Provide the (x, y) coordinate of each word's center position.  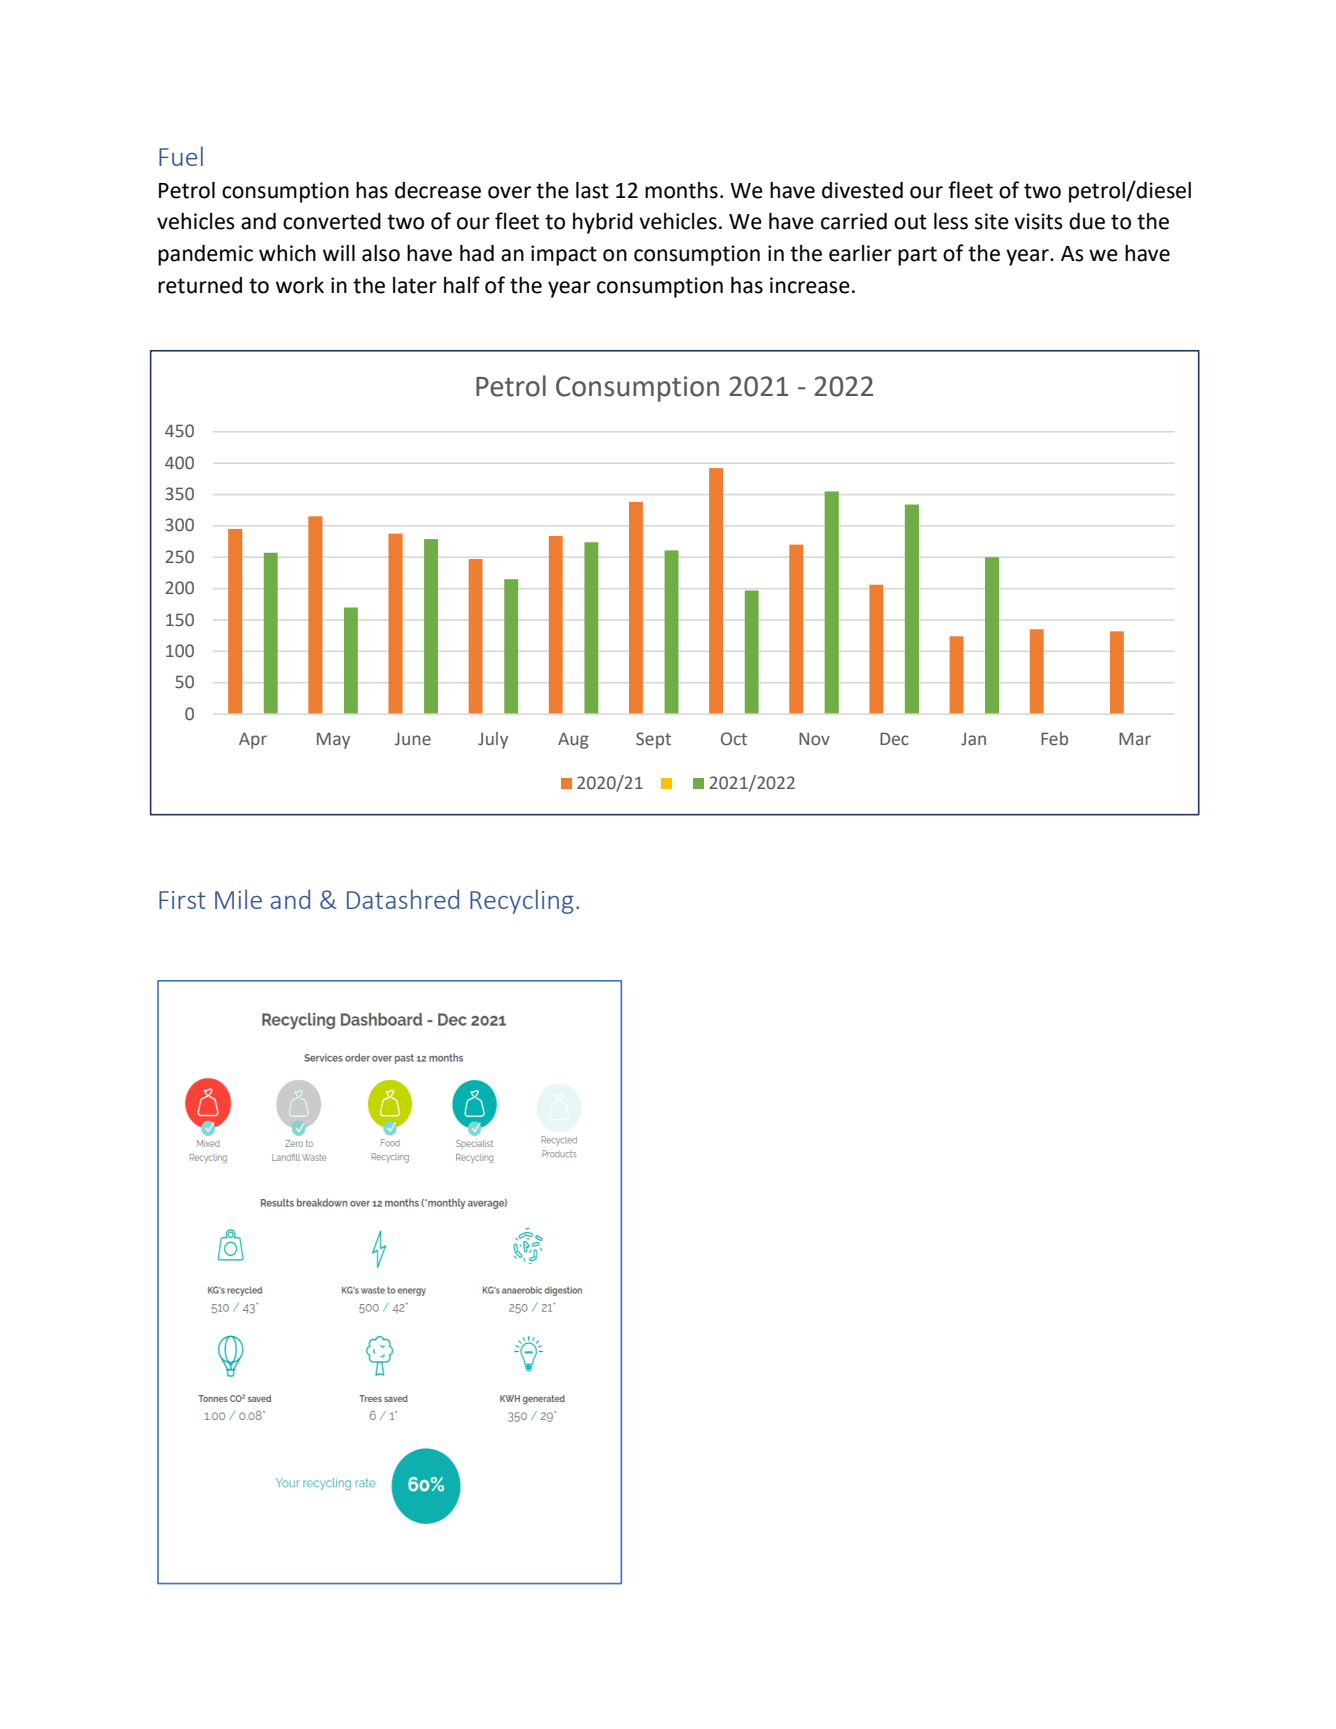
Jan (973, 739)
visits (1038, 221)
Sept (653, 740)
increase (810, 285)
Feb (1054, 739)
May (333, 740)
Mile (238, 899)
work (300, 285)
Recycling (522, 901)
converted (332, 221)
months (681, 190)
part (917, 256)
